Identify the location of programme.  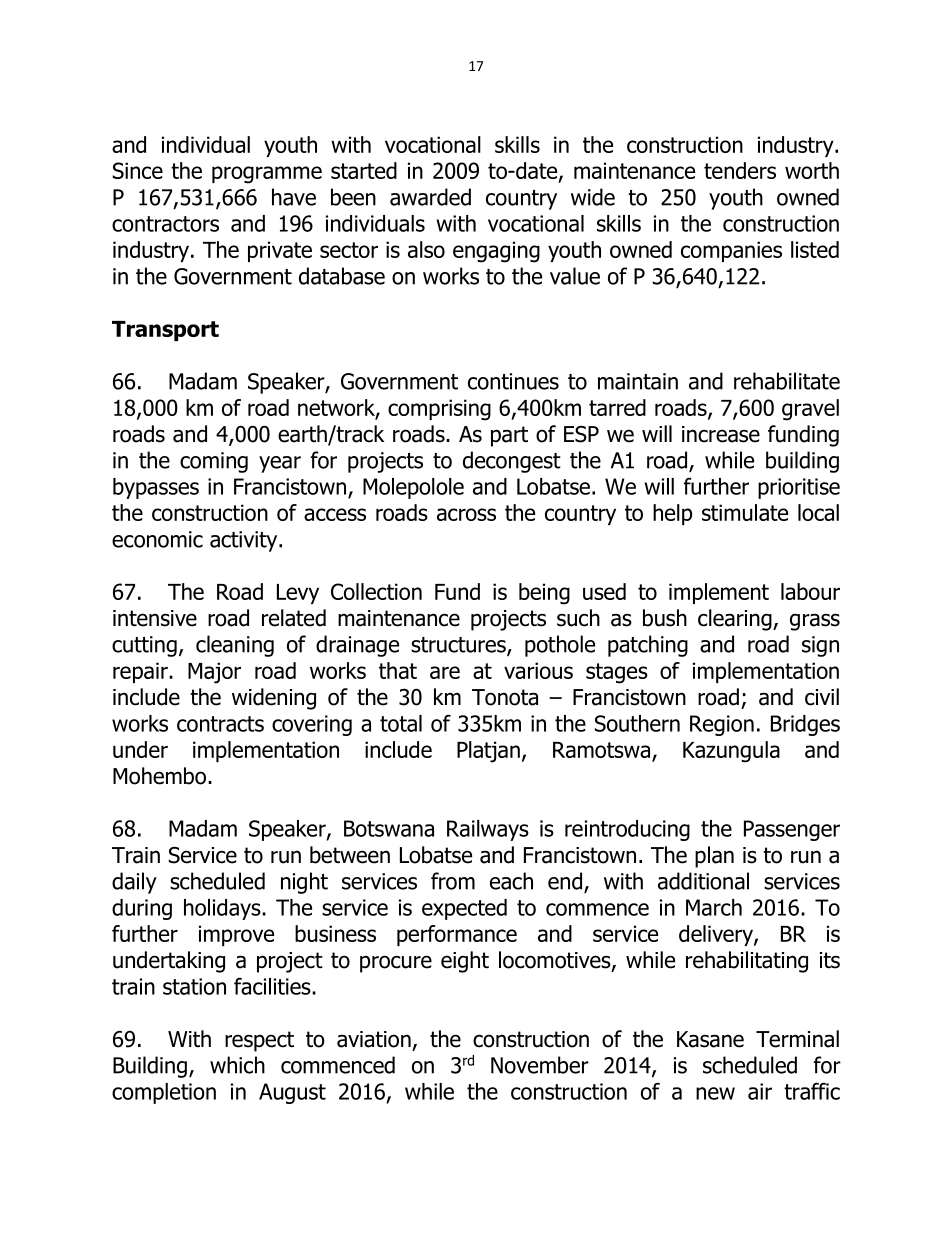
(267, 175).
